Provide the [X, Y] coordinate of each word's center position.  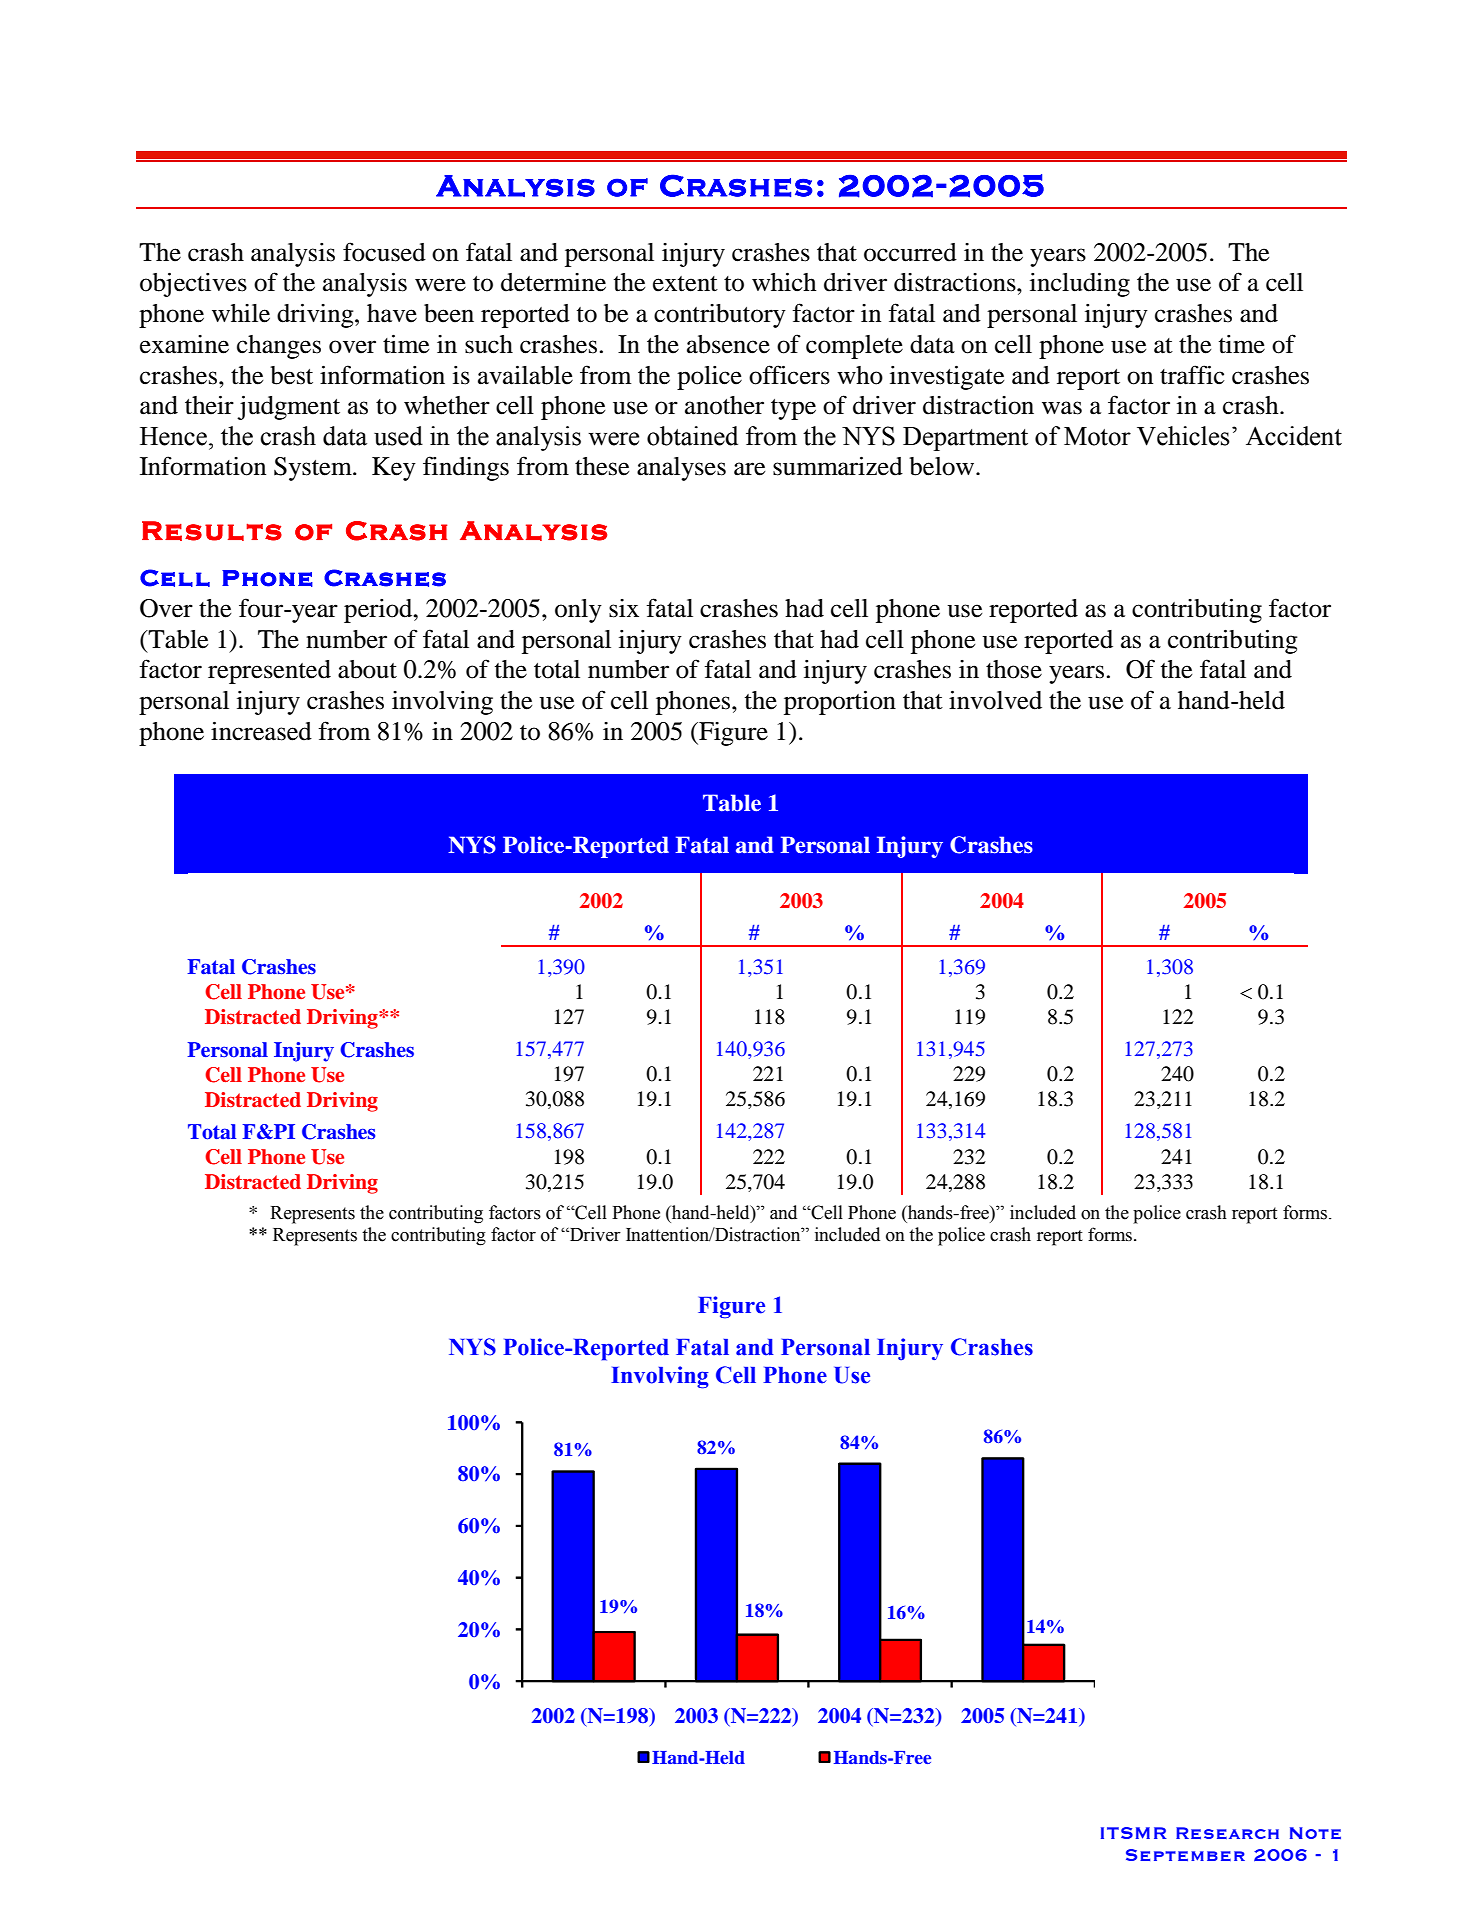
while [241, 313]
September [1185, 1855]
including [1080, 284]
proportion [840, 702]
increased [261, 731]
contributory [720, 316]
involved [995, 700]
